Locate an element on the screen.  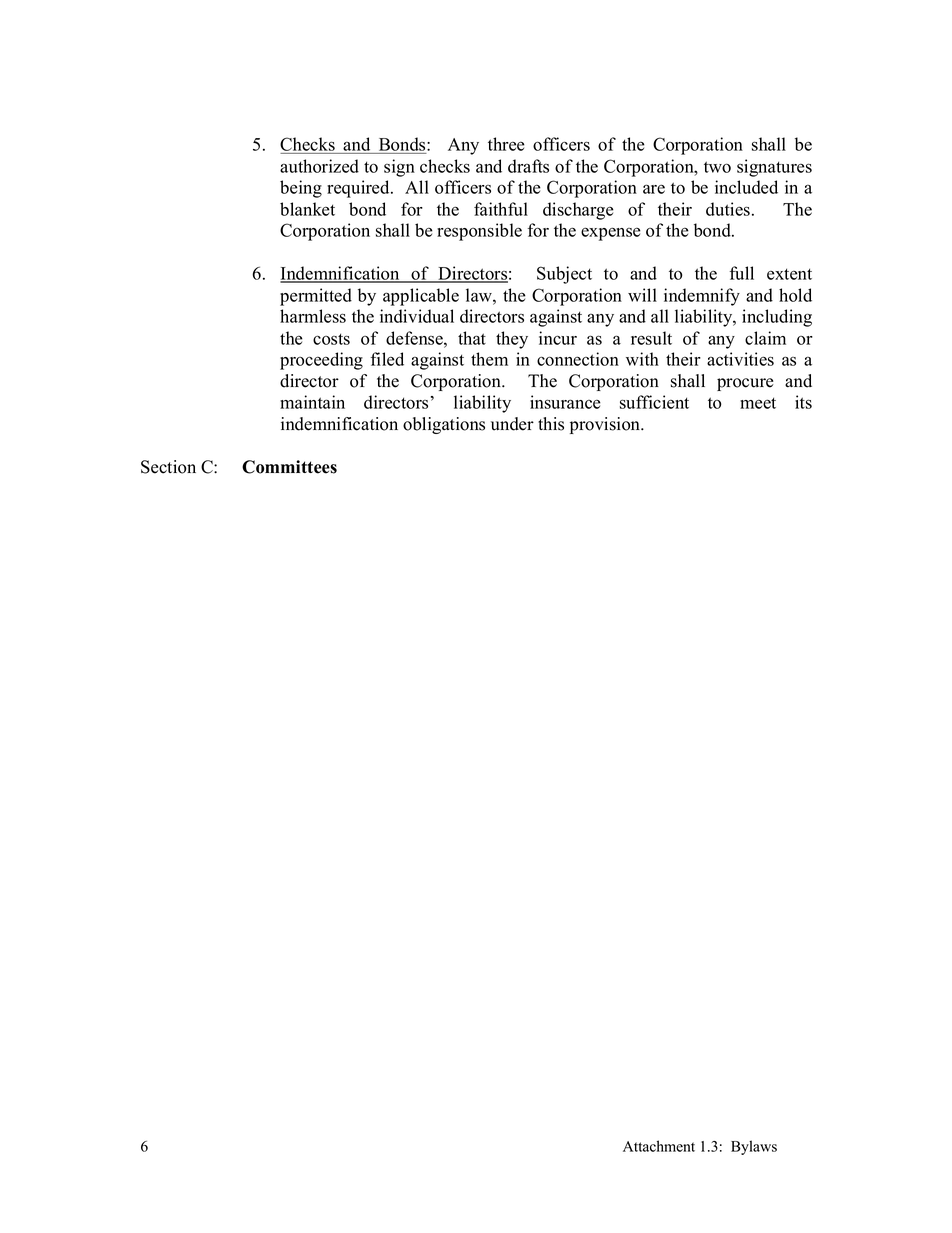
two is located at coordinates (717, 167).
